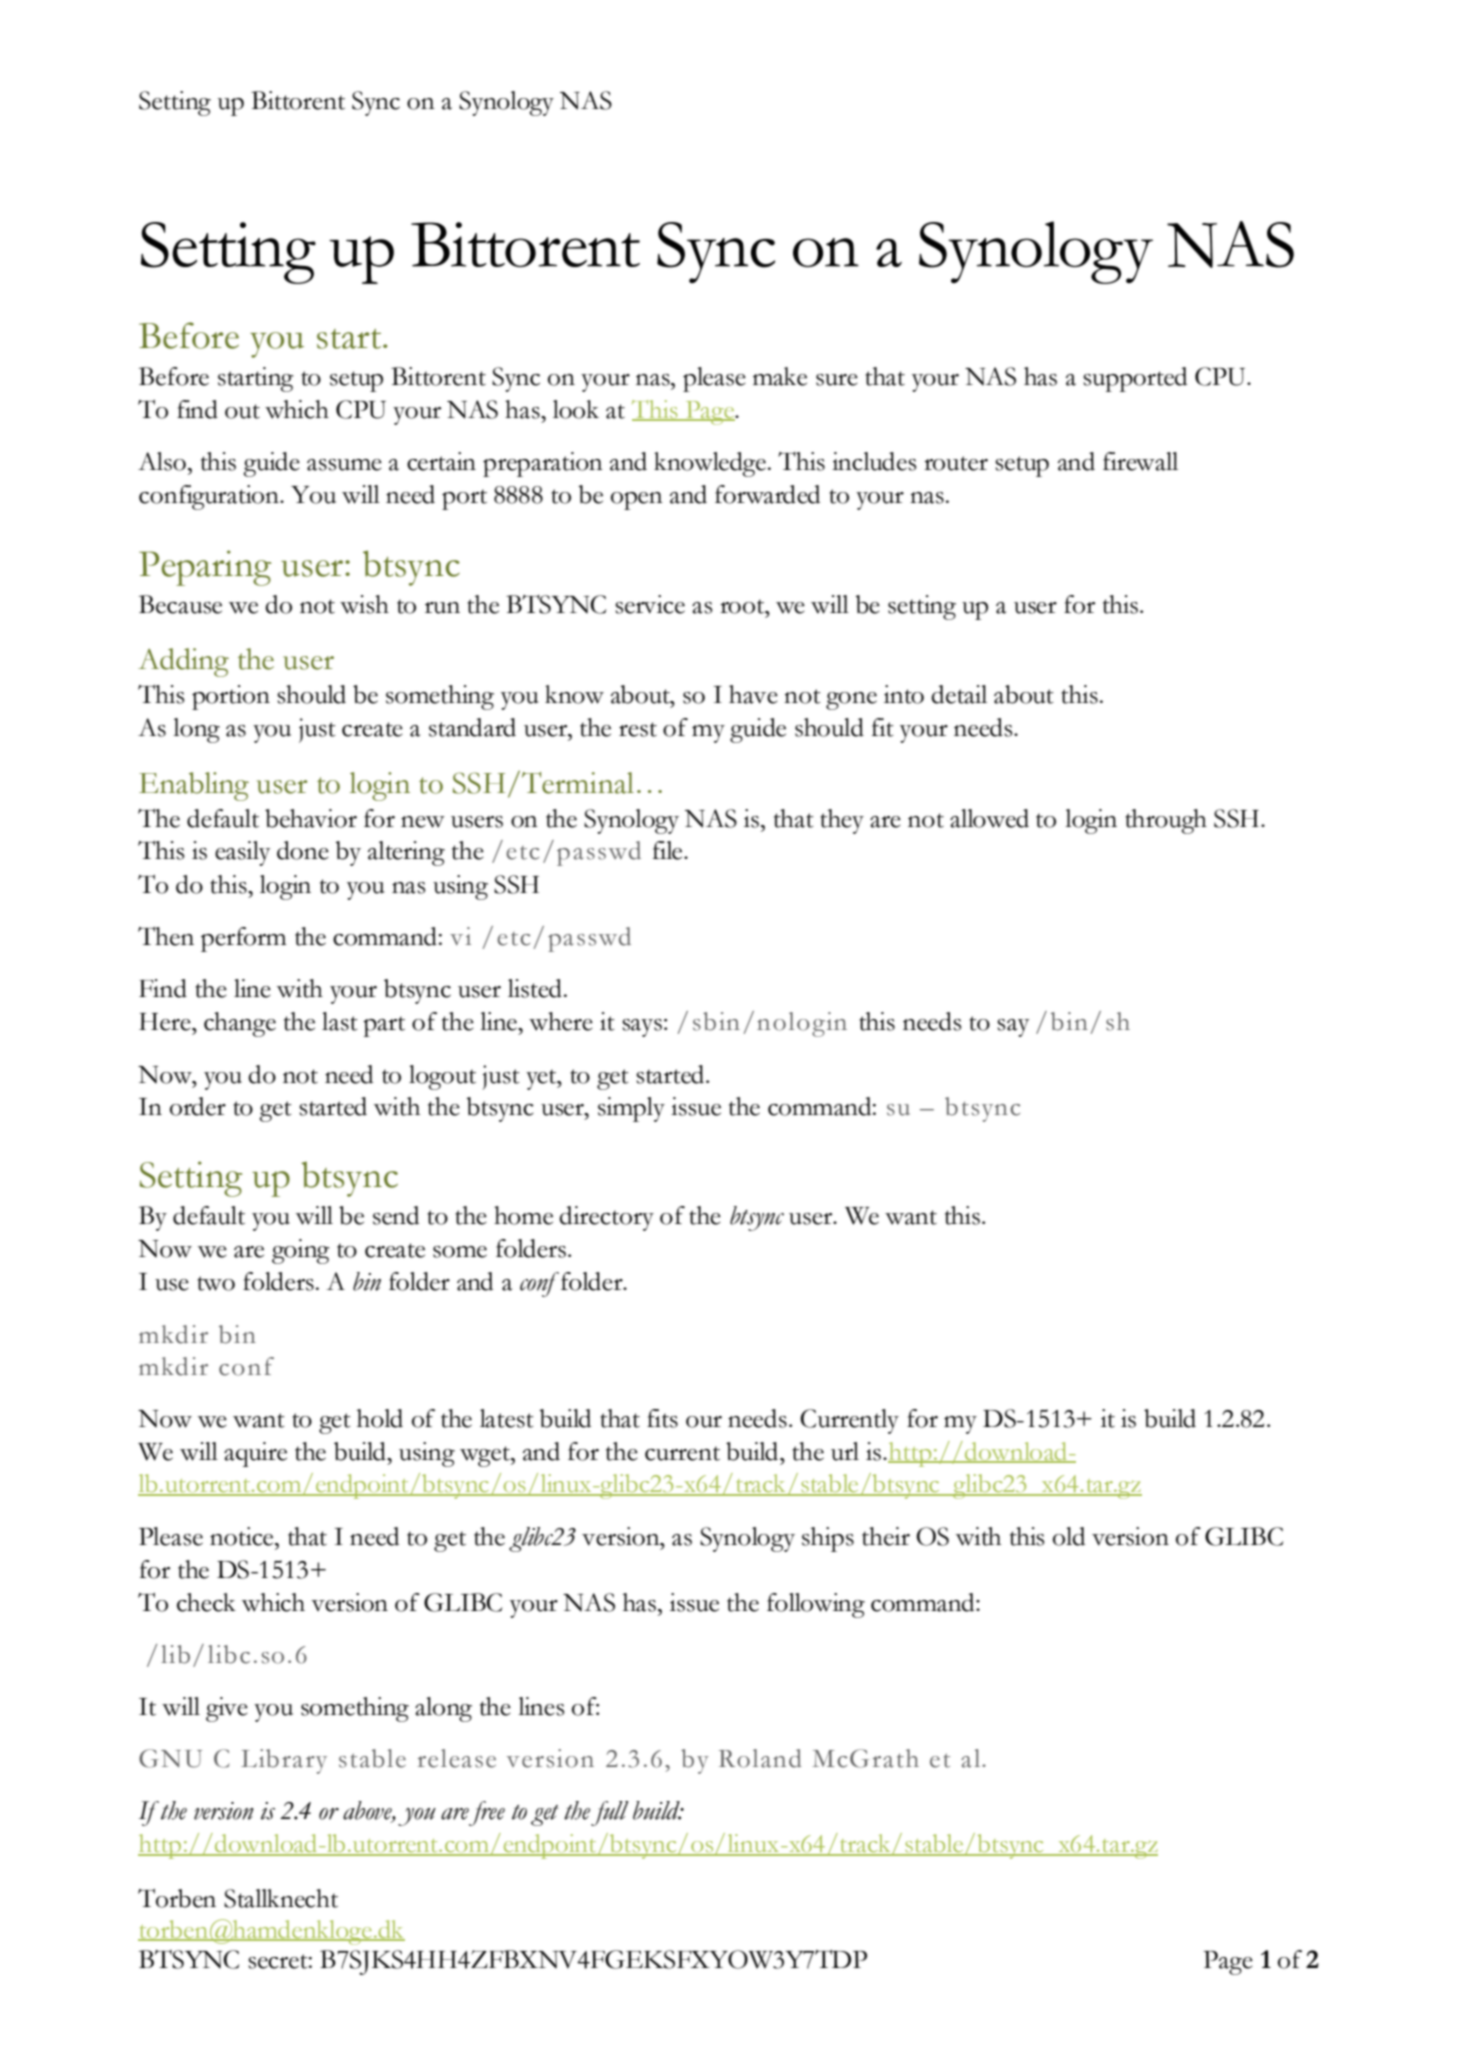  Describe the element at coordinates (956, 463) in the image. I see `router` at that location.
